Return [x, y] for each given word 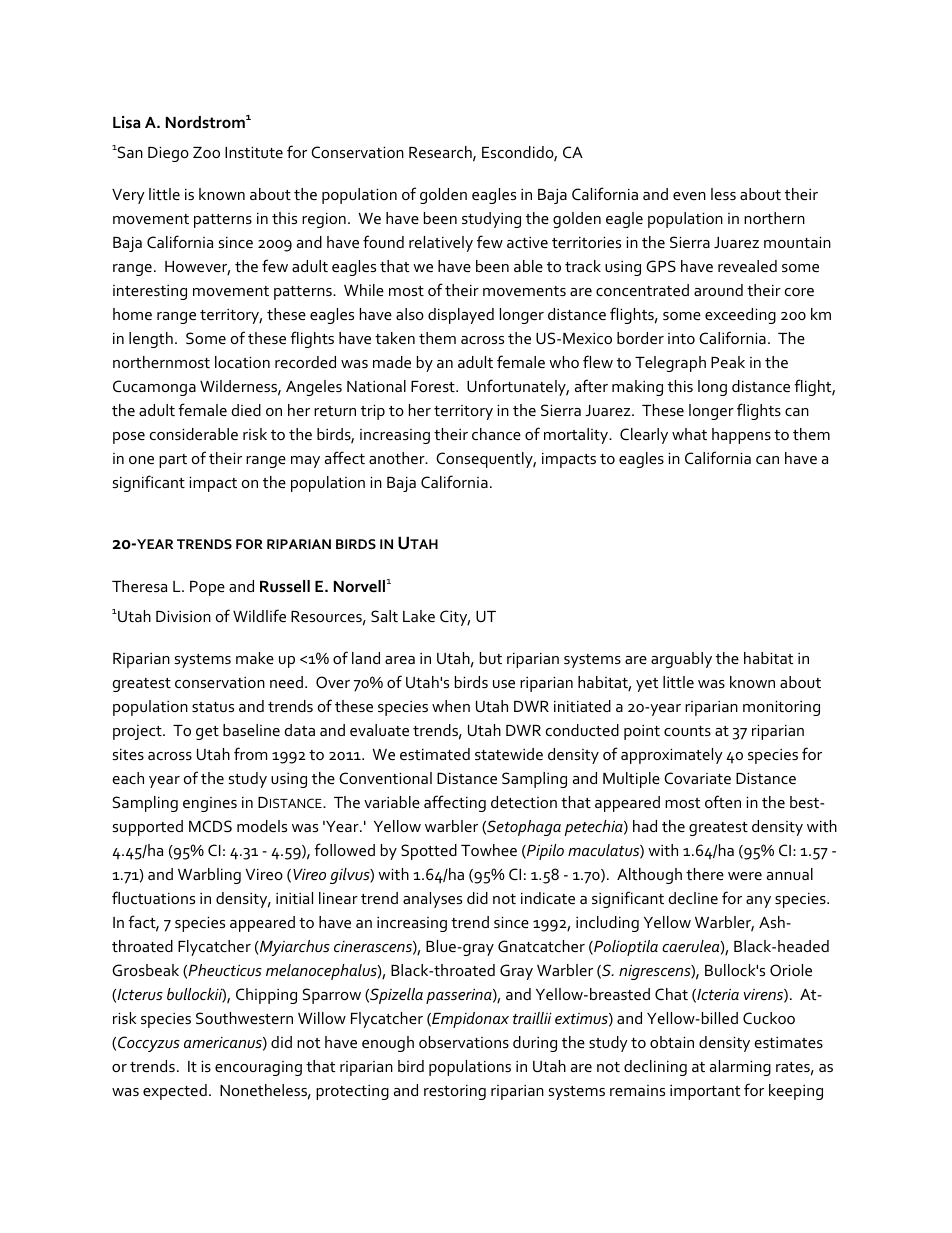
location [242, 362]
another [398, 458]
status [213, 707]
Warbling [209, 876]
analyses [432, 900]
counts [687, 731]
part [173, 461]
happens [741, 436]
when [451, 706]
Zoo [206, 152]
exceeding [740, 316]
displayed [461, 316]
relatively [441, 244]
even [689, 196]
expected [175, 1092]
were [745, 876]
